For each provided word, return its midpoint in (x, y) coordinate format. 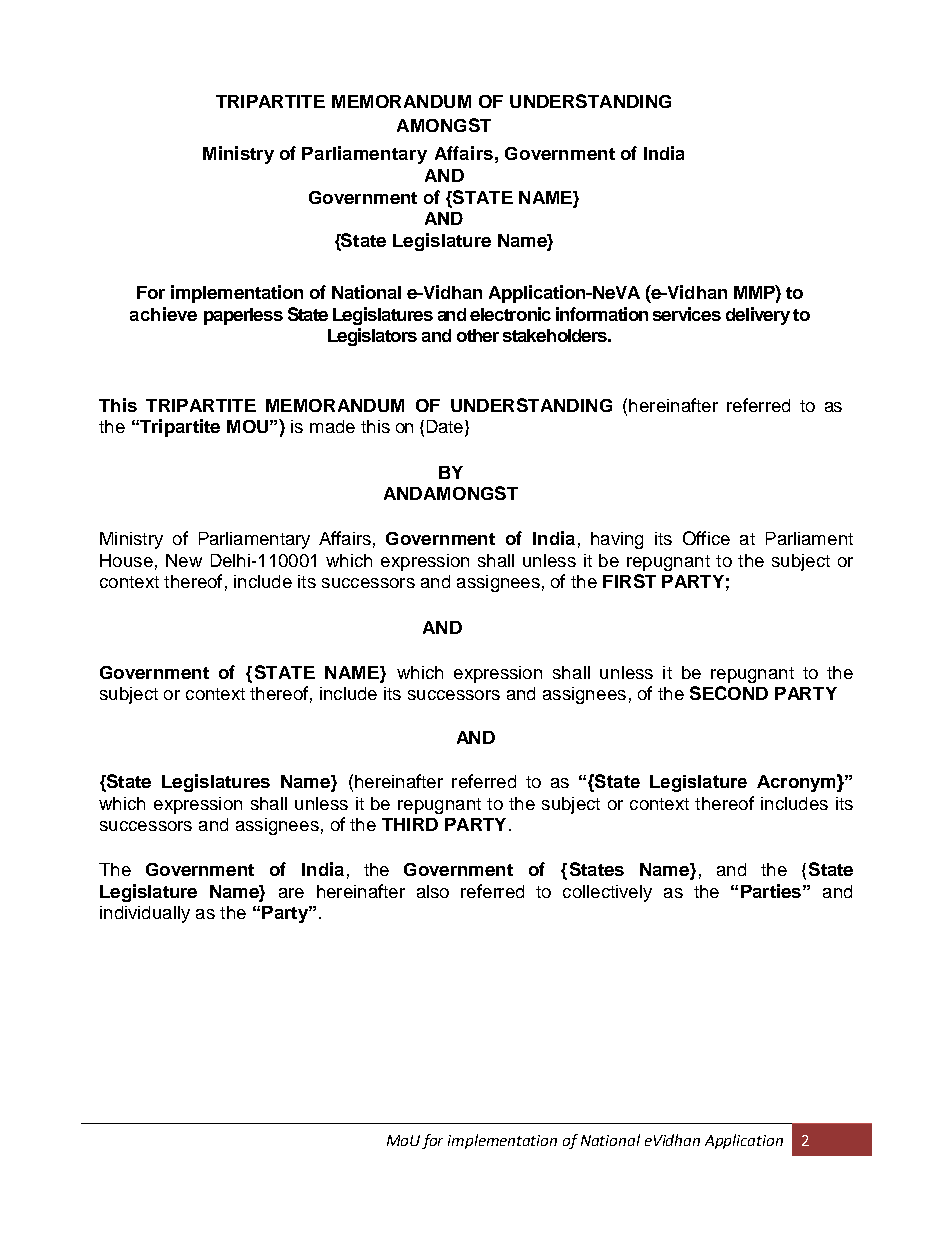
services (687, 314)
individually (145, 914)
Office (706, 538)
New (184, 560)
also (433, 891)
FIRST (629, 581)
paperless (243, 316)
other (478, 335)
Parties (771, 891)
